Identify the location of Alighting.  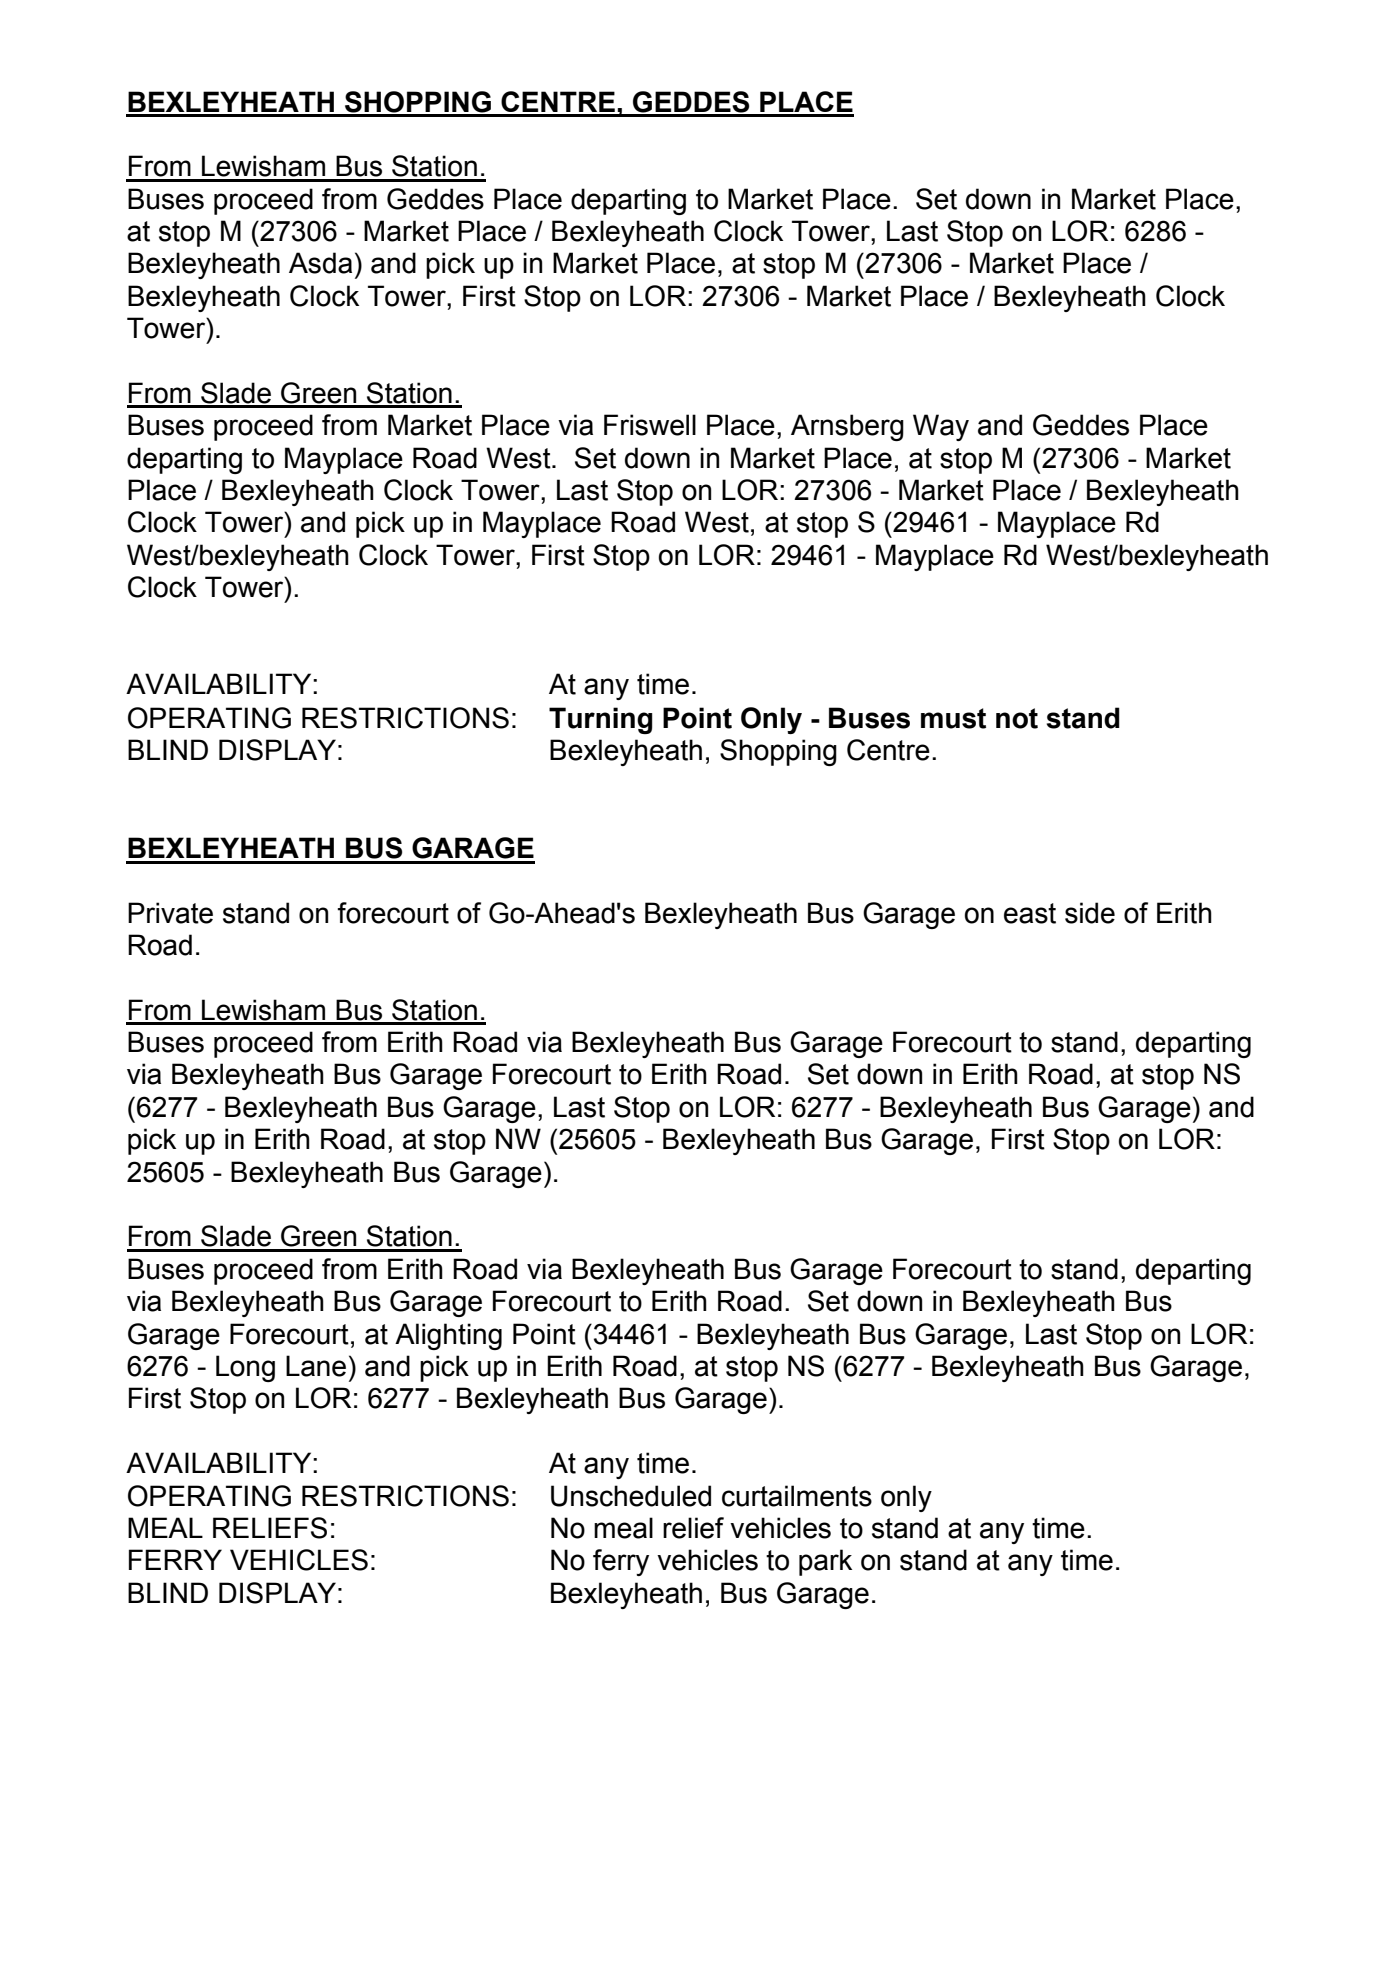
(448, 1336).
